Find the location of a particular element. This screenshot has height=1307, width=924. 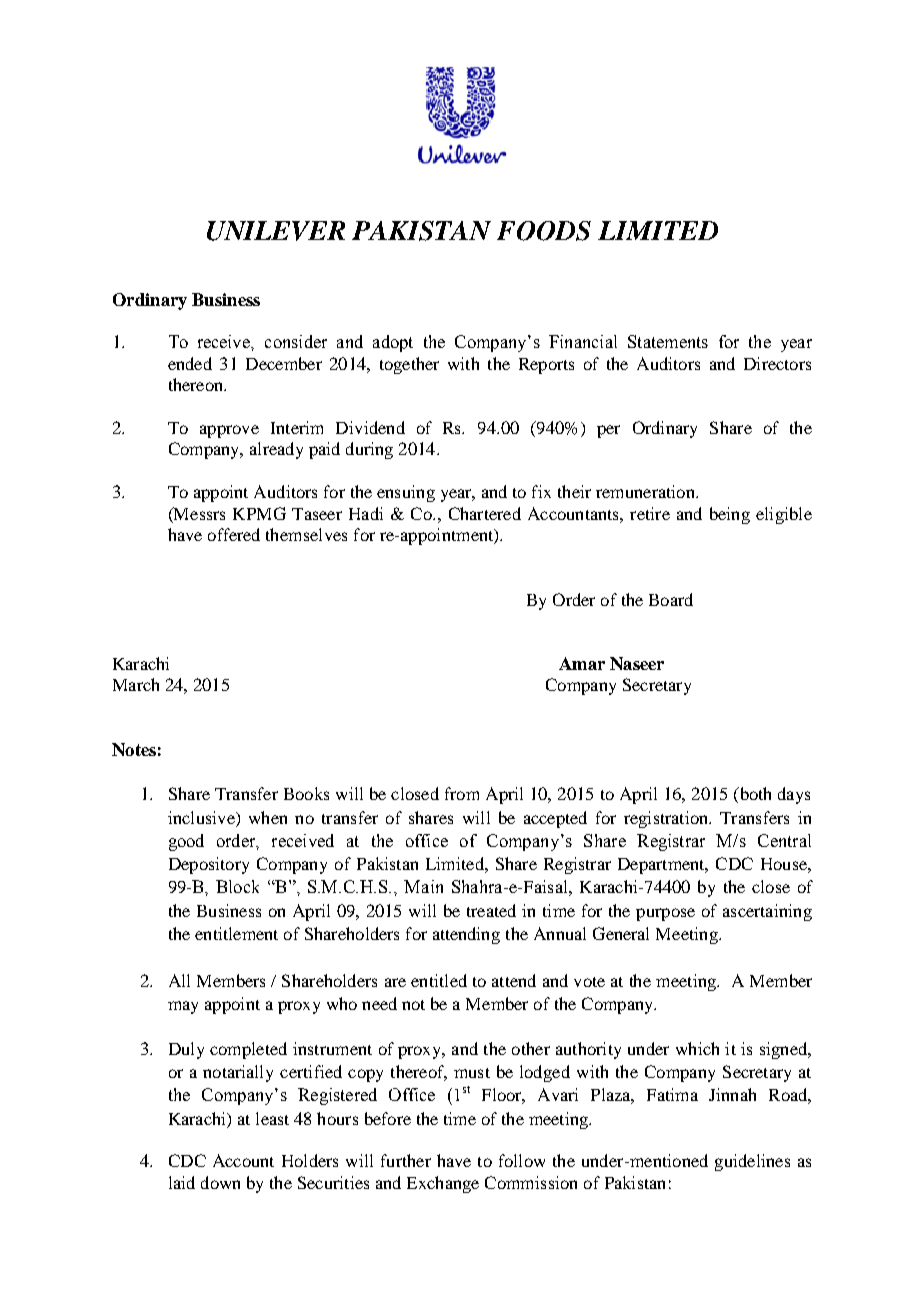

Department is located at coordinates (662, 866).
